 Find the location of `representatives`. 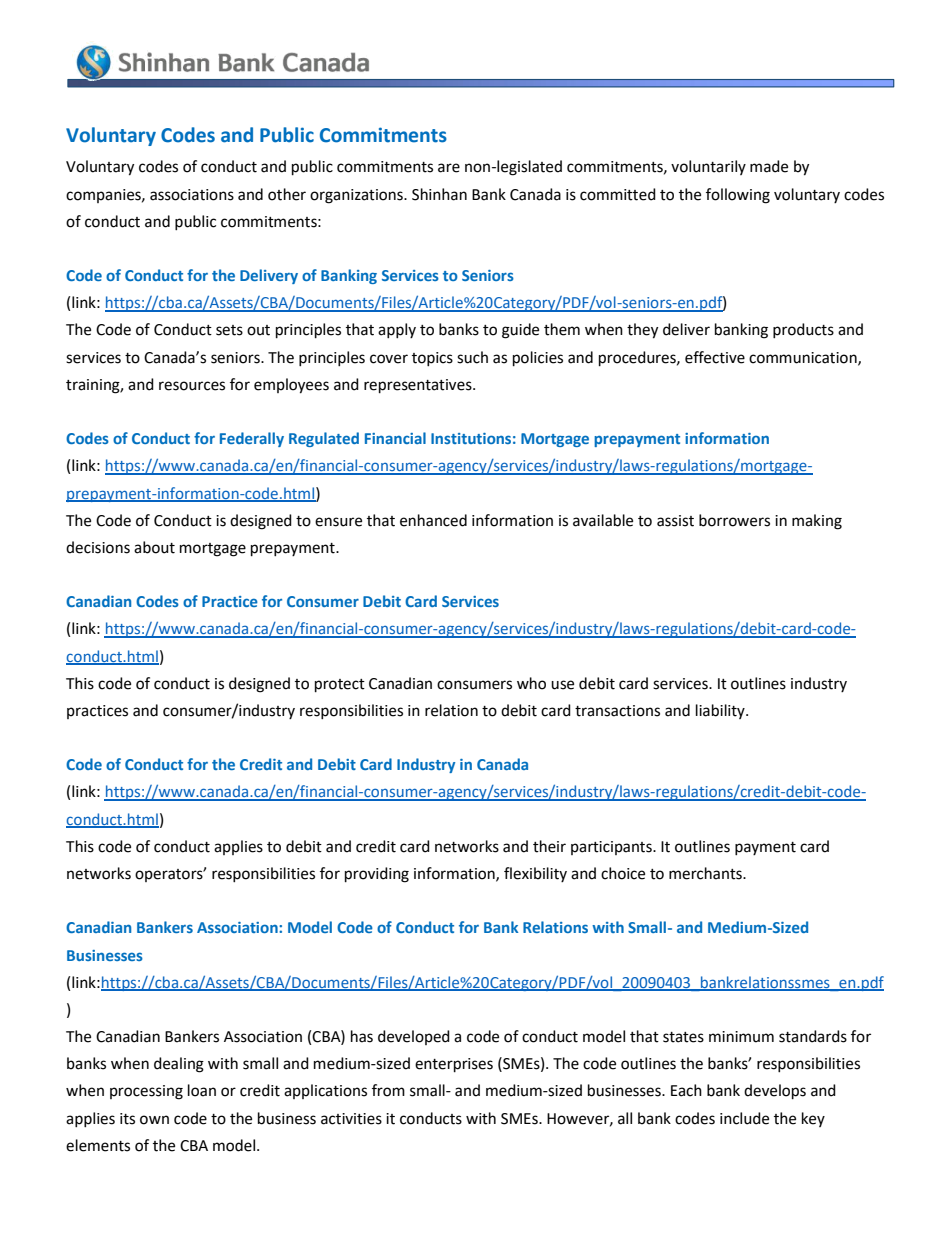

representatives is located at coordinates (419, 386).
